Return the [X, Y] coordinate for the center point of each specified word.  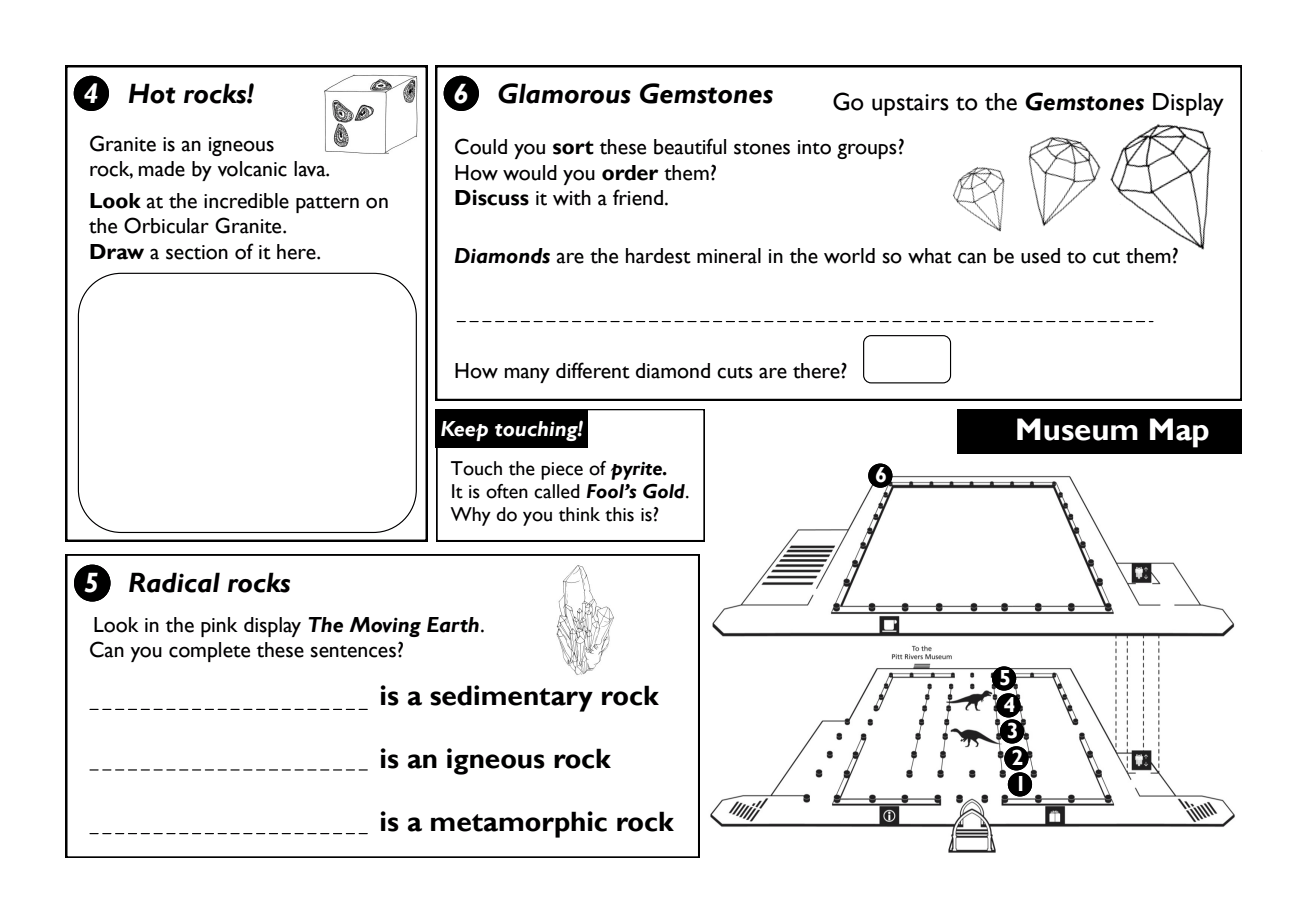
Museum [1077, 429]
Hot [152, 93]
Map [1179, 433]
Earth [453, 625]
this [619, 514]
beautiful [690, 146]
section [197, 252]
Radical [174, 582]
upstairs [910, 105]
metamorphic [519, 824]
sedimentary [511, 698]
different [593, 370]
